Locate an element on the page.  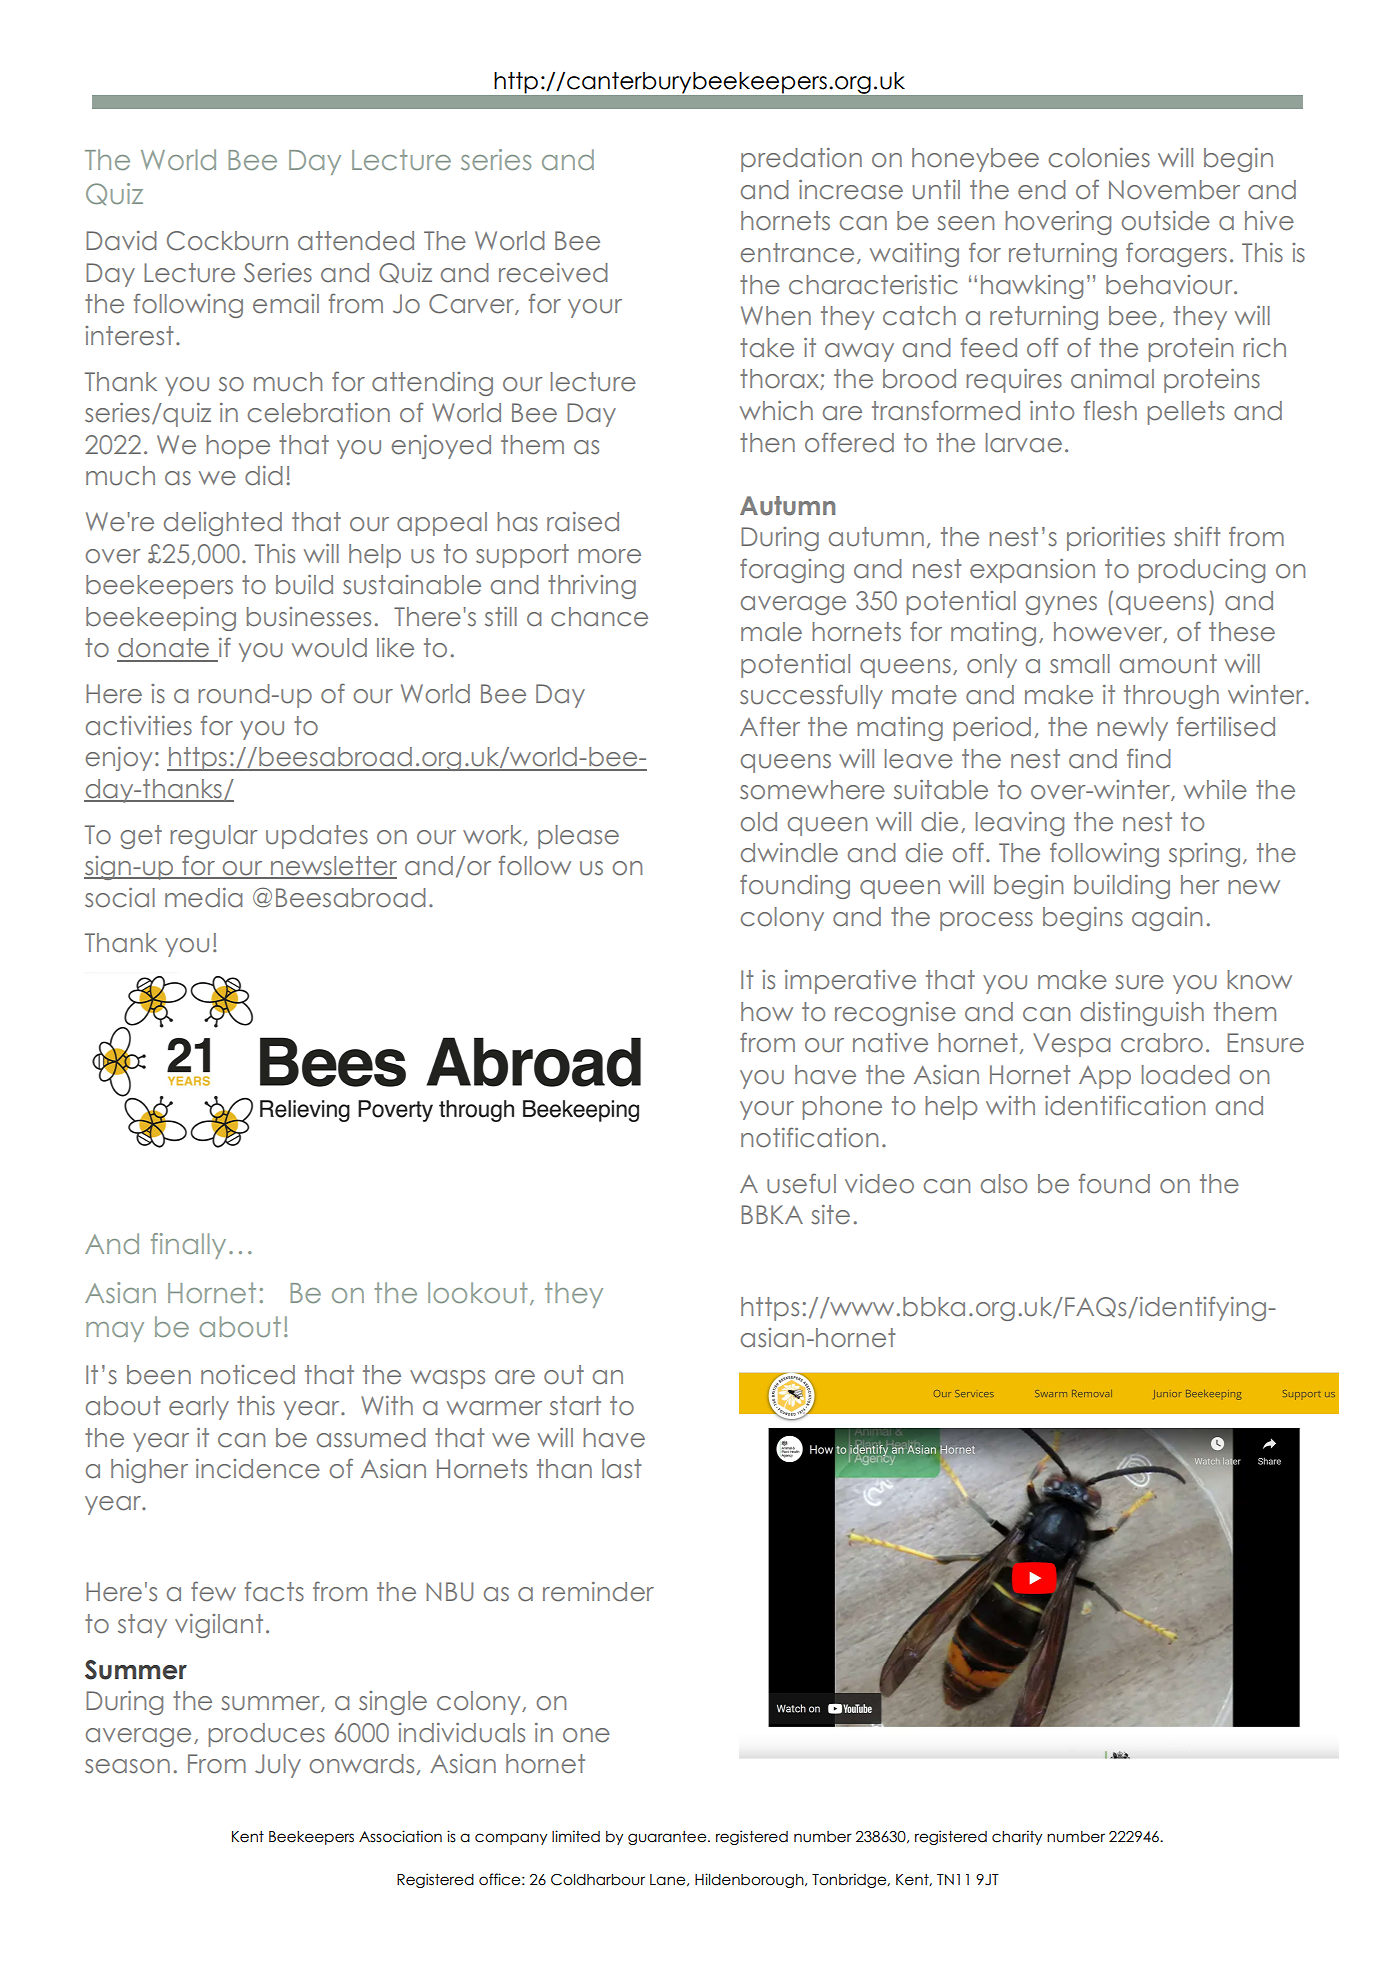
imperative is located at coordinates (850, 982).
